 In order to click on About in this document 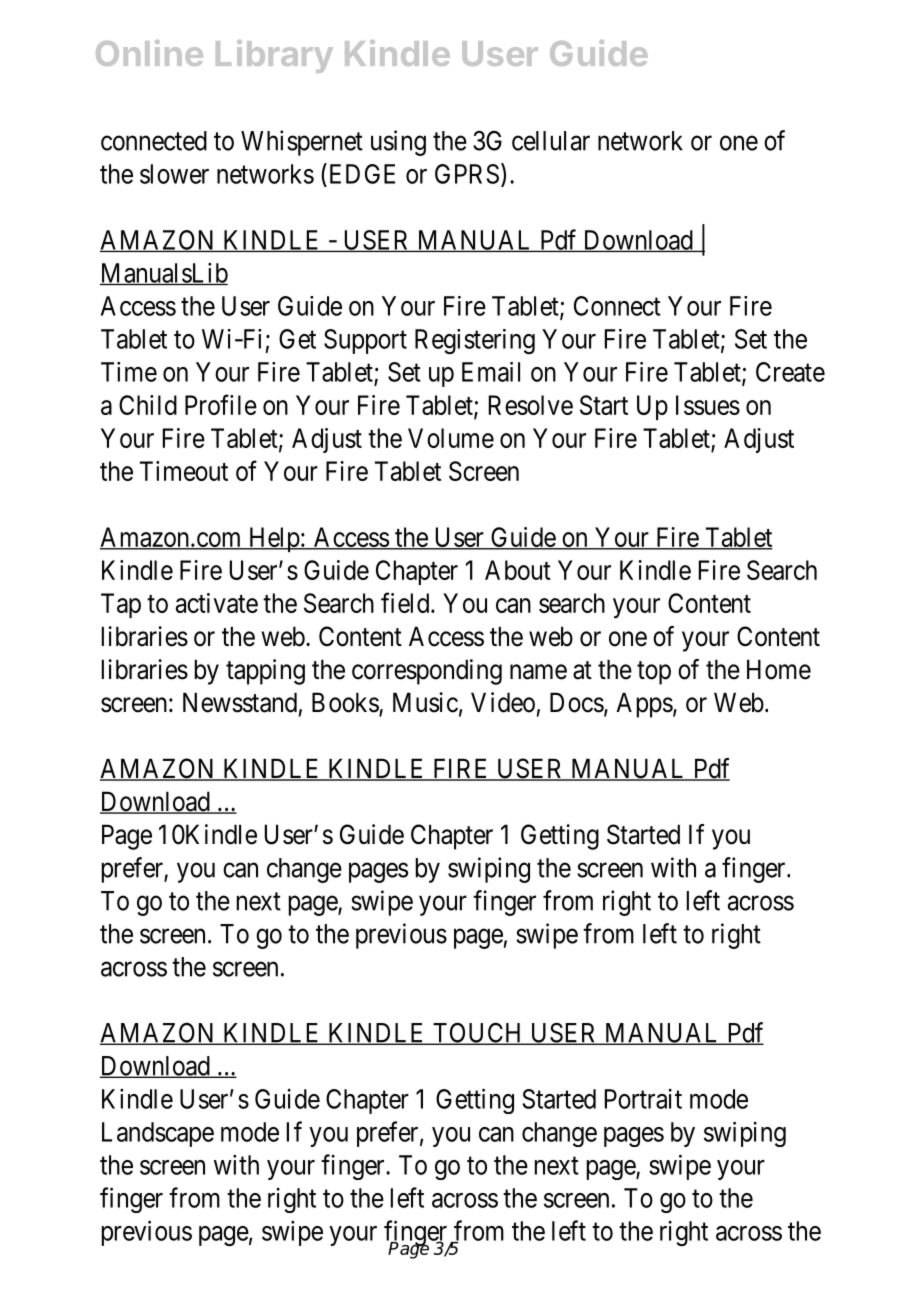, I will do `click(518, 570)`.
